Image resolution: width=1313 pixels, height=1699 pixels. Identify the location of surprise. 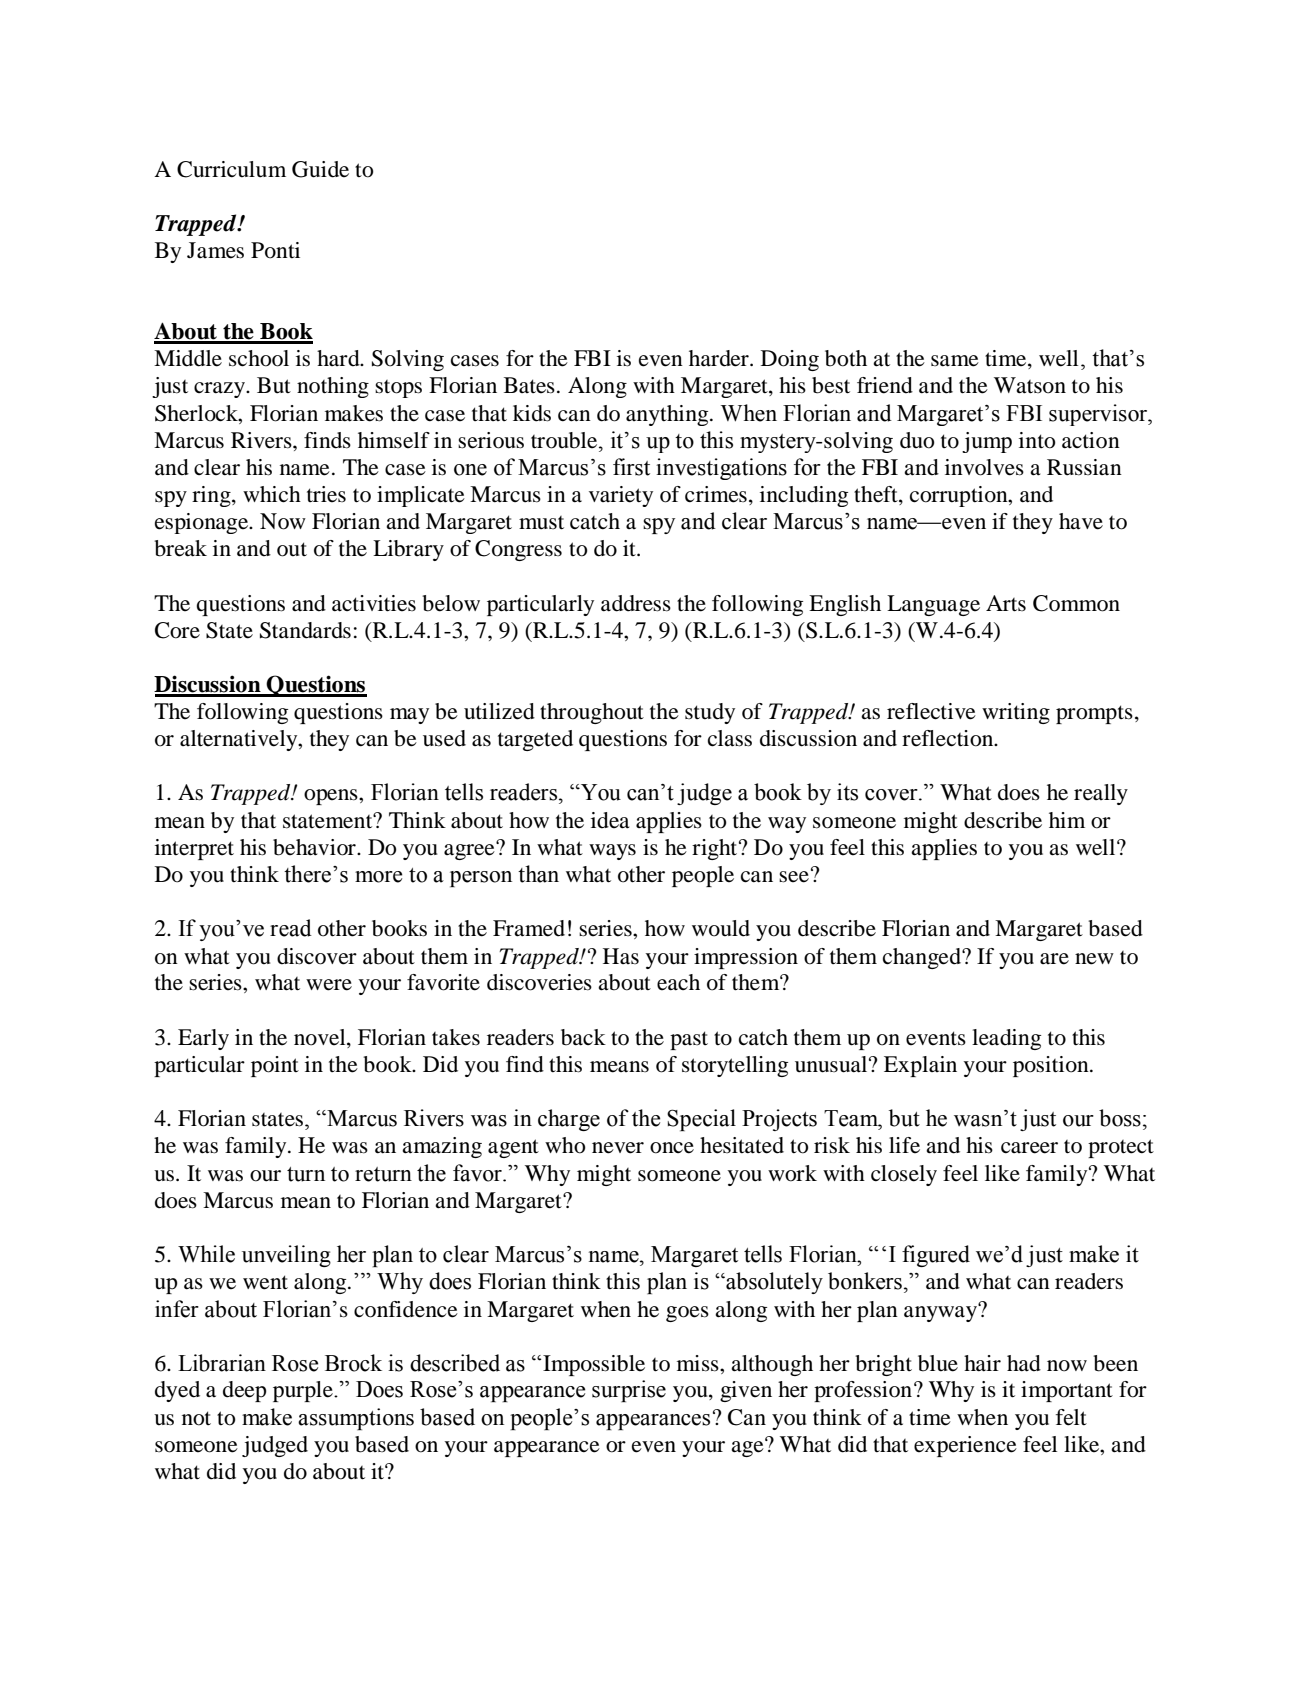
(629, 1391).
